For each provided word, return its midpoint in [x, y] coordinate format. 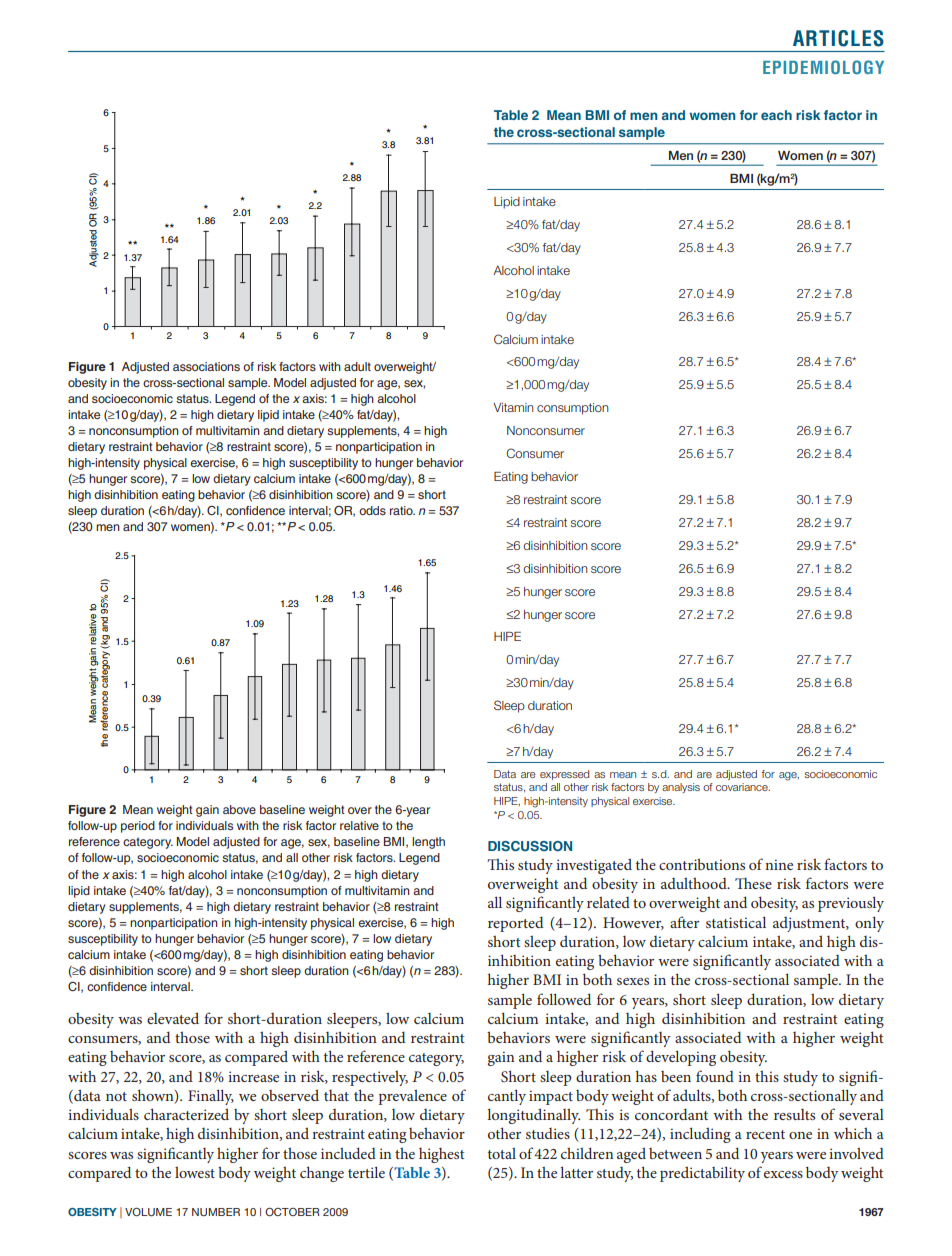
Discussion [530, 846]
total [502, 1153]
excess [783, 1174]
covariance [743, 787]
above [239, 809]
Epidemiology [823, 67]
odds [372, 510]
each [776, 115]
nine [779, 864]
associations [206, 366]
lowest [195, 1172]
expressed [564, 775]
